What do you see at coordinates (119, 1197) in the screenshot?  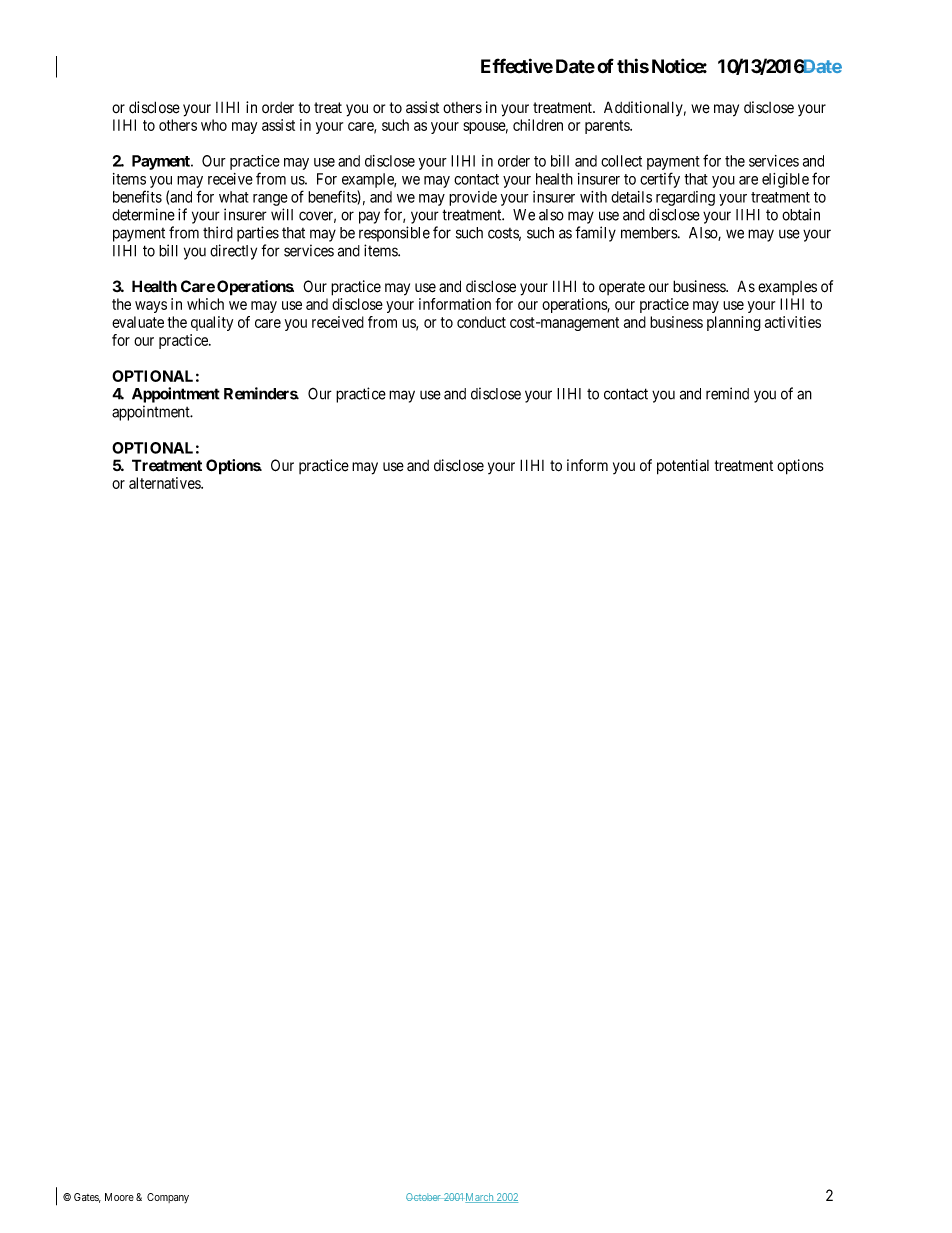 I see `Moore` at bounding box center [119, 1197].
